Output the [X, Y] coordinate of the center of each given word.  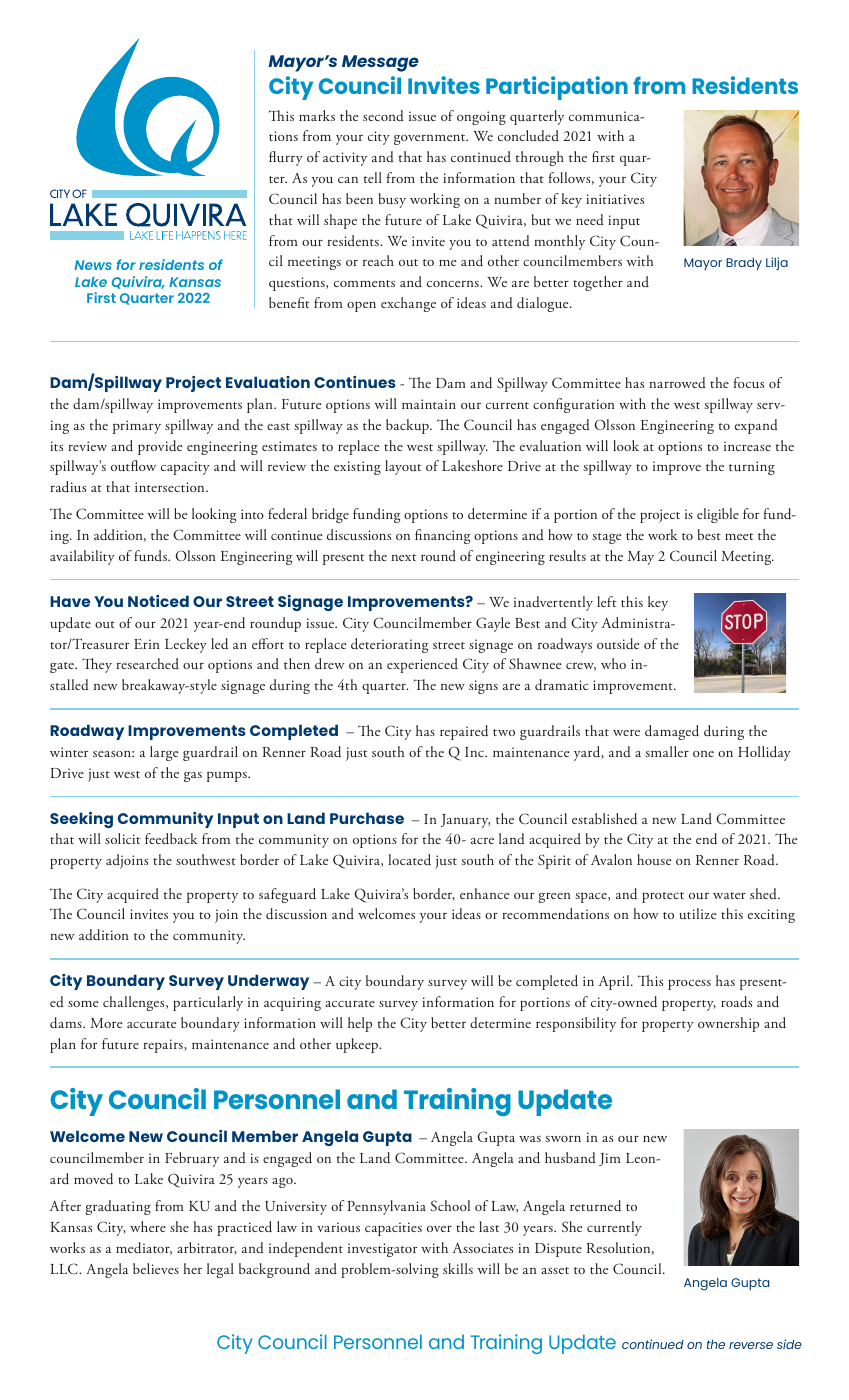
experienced [422, 665]
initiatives [615, 199]
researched [147, 663]
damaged [672, 732]
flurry [286, 158]
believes [156, 1268]
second [383, 115]
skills [458, 1268]
